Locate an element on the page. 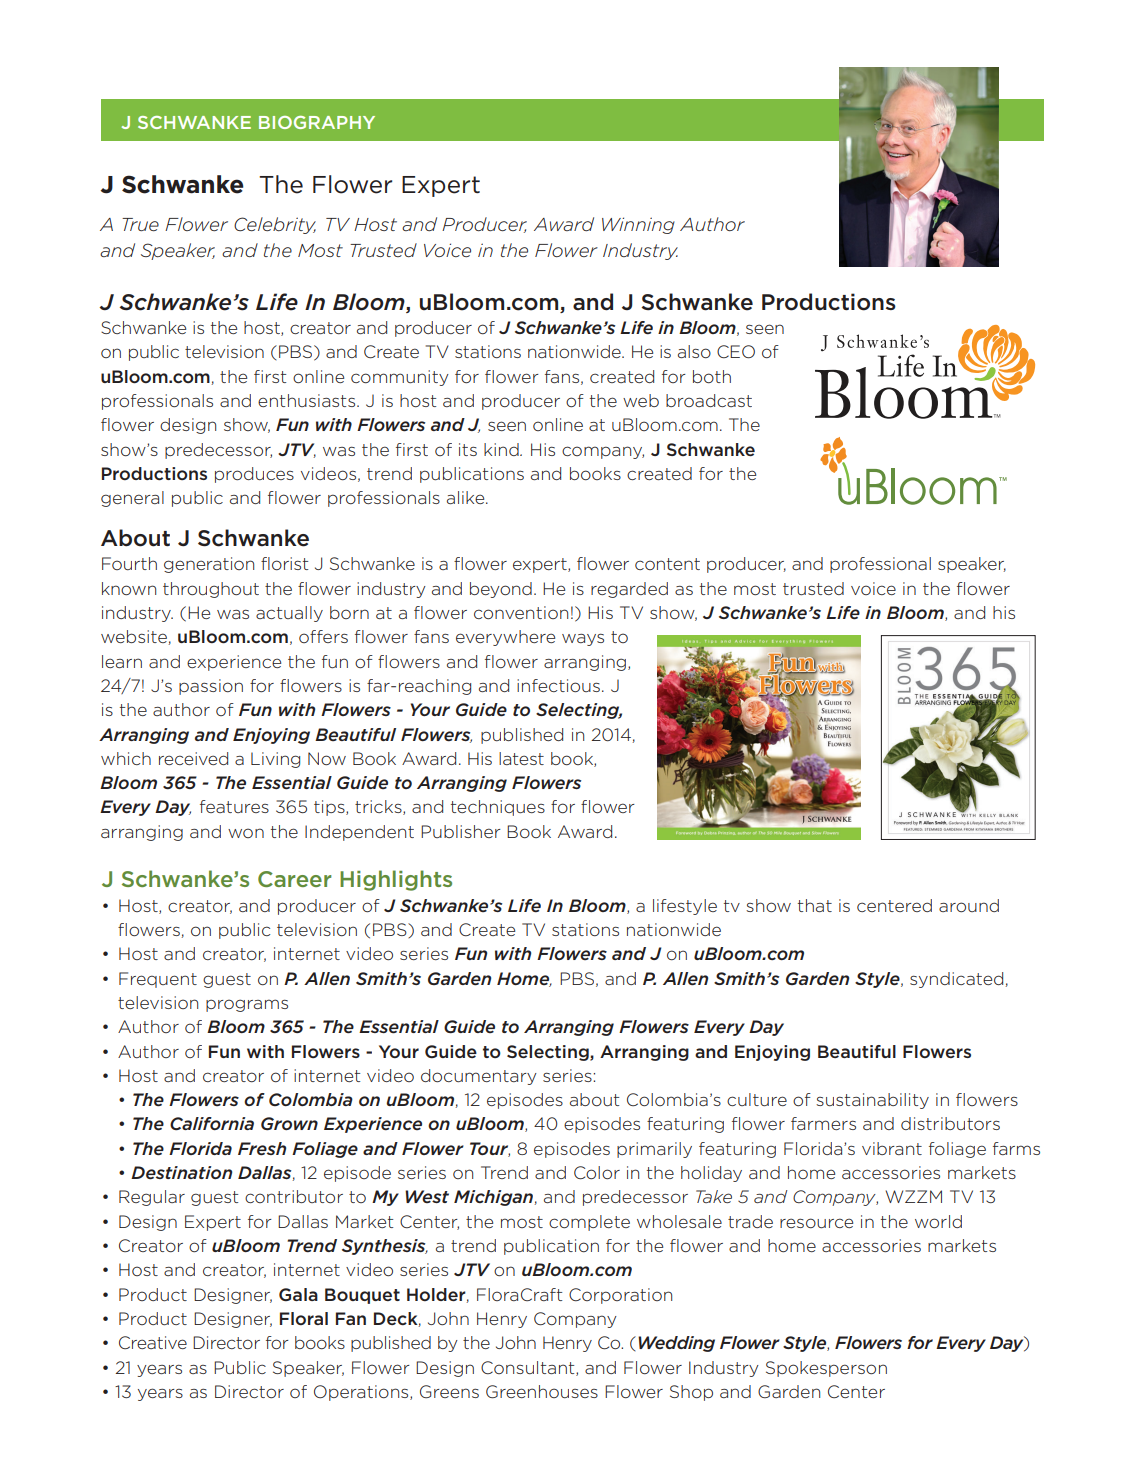 The height and width of the page is (1482, 1145). CEO is located at coordinates (736, 352).
